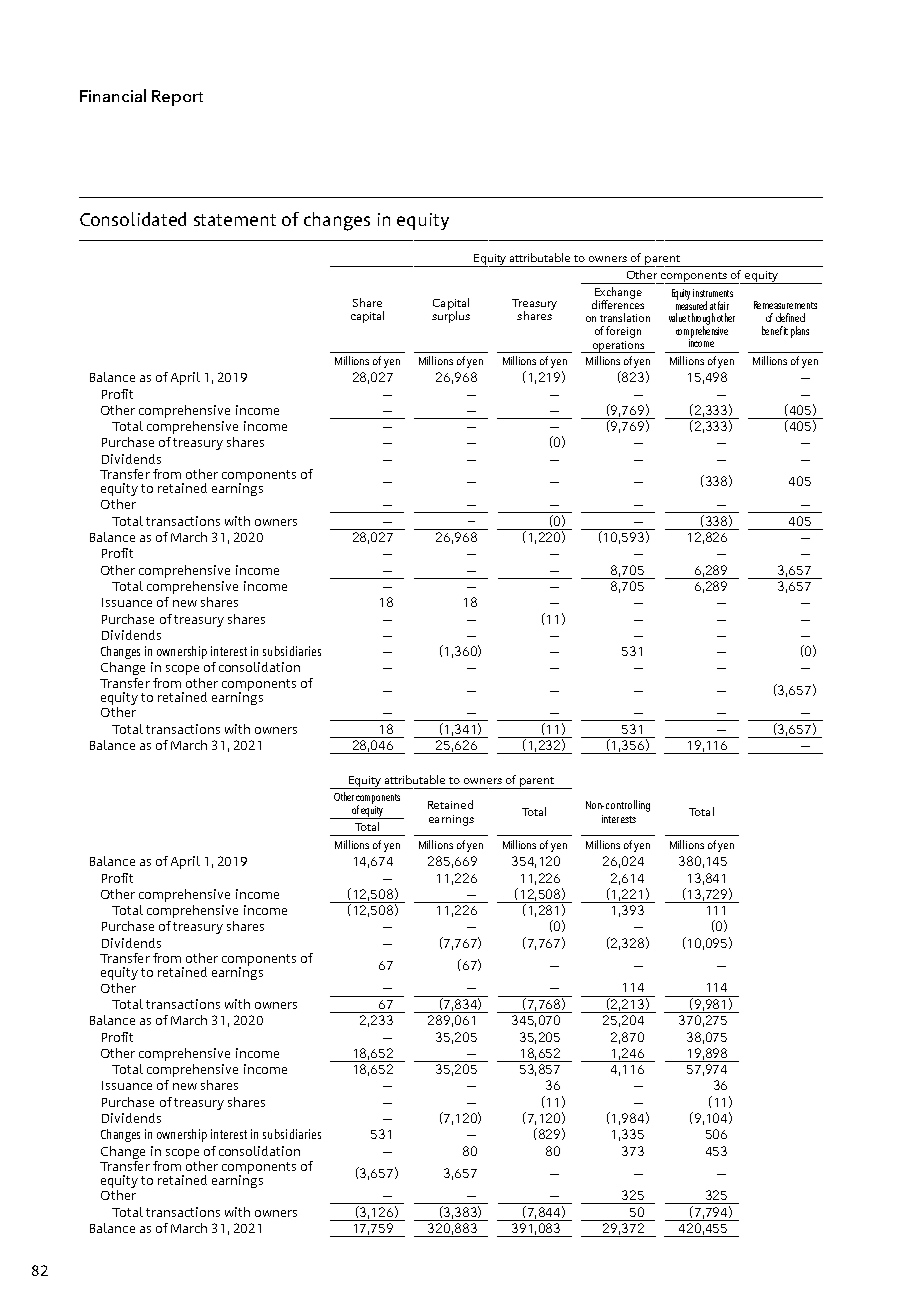 The image size is (924, 1308). Describe the element at coordinates (177, 98) in the screenshot. I see `Report` at that location.
